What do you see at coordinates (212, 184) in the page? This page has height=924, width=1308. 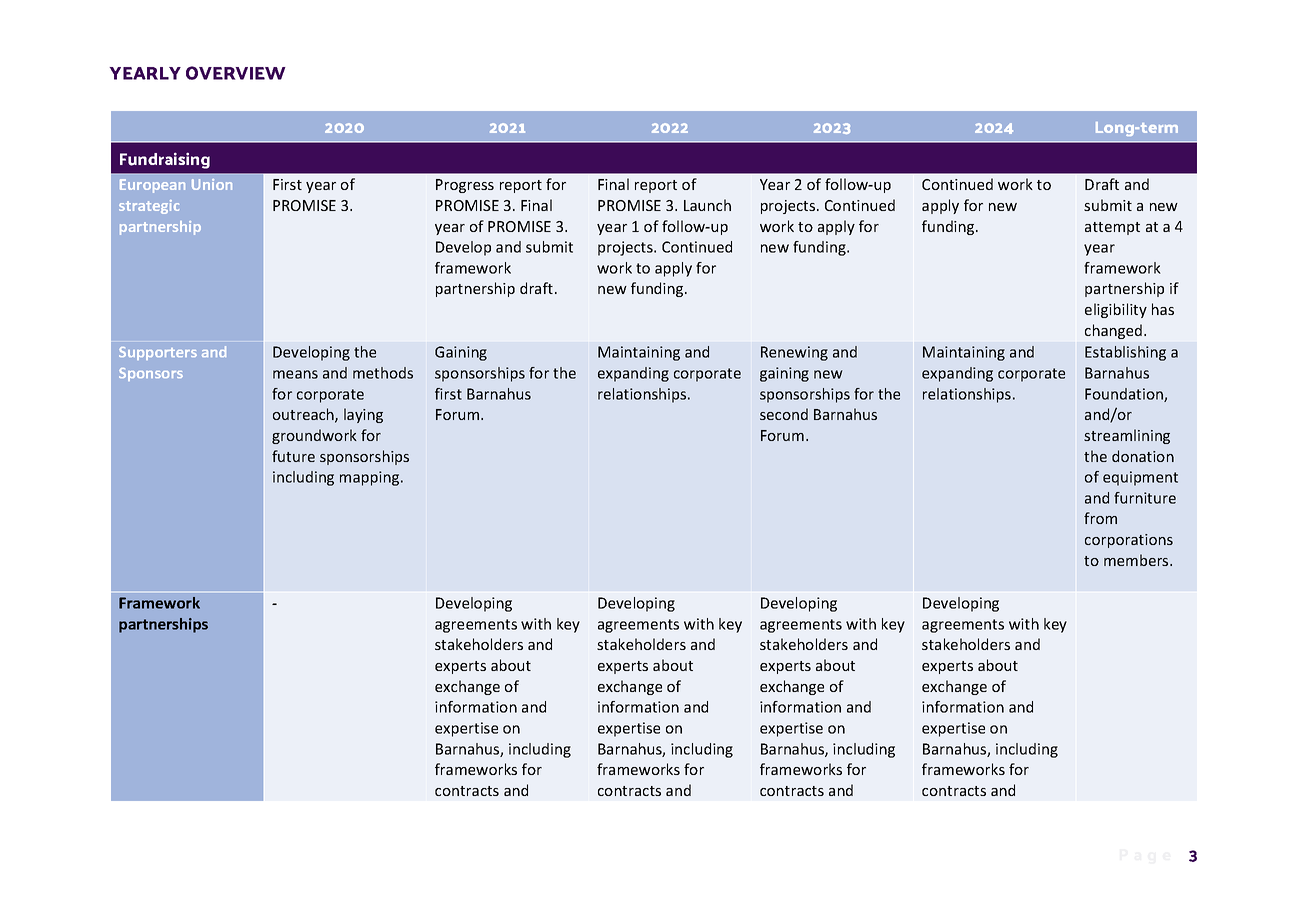 I see `Union` at bounding box center [212, 184].
